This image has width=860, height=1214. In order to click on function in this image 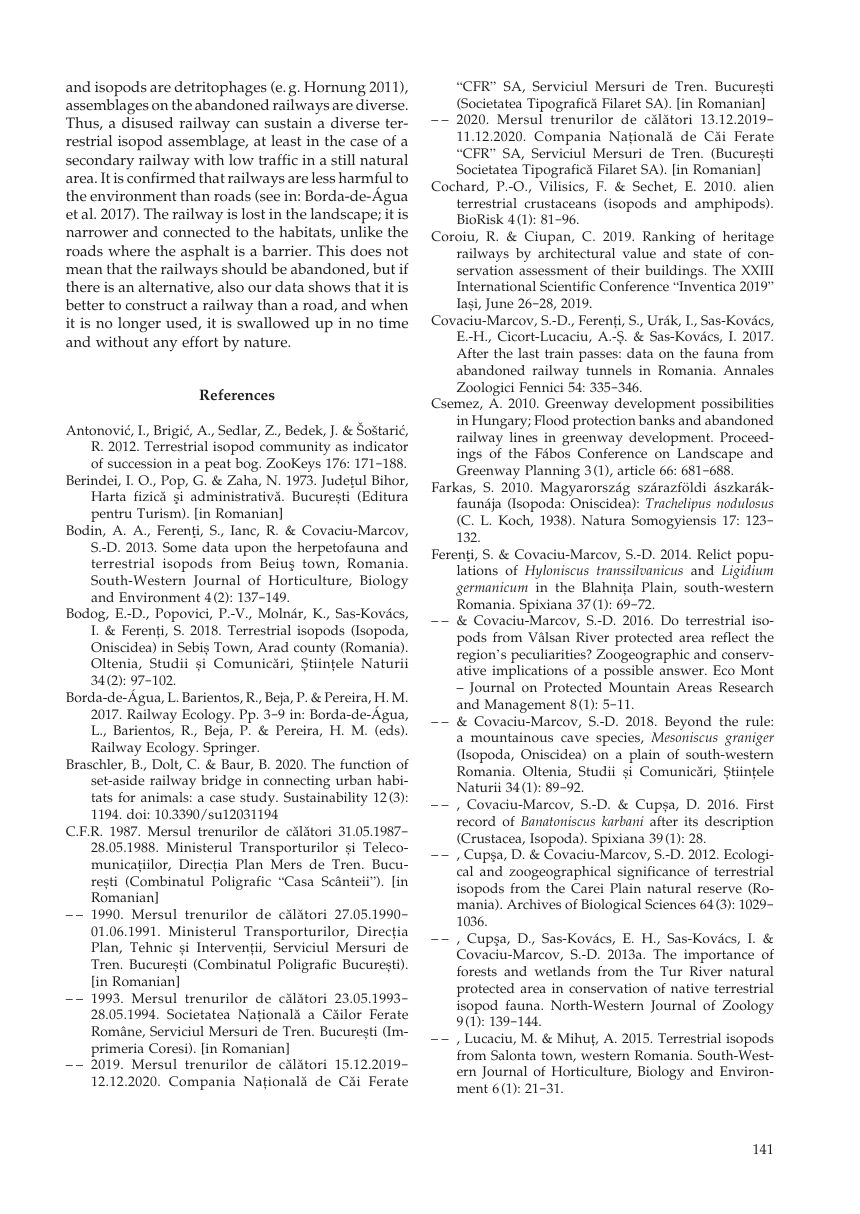, I will do `click(365, 764)`.
